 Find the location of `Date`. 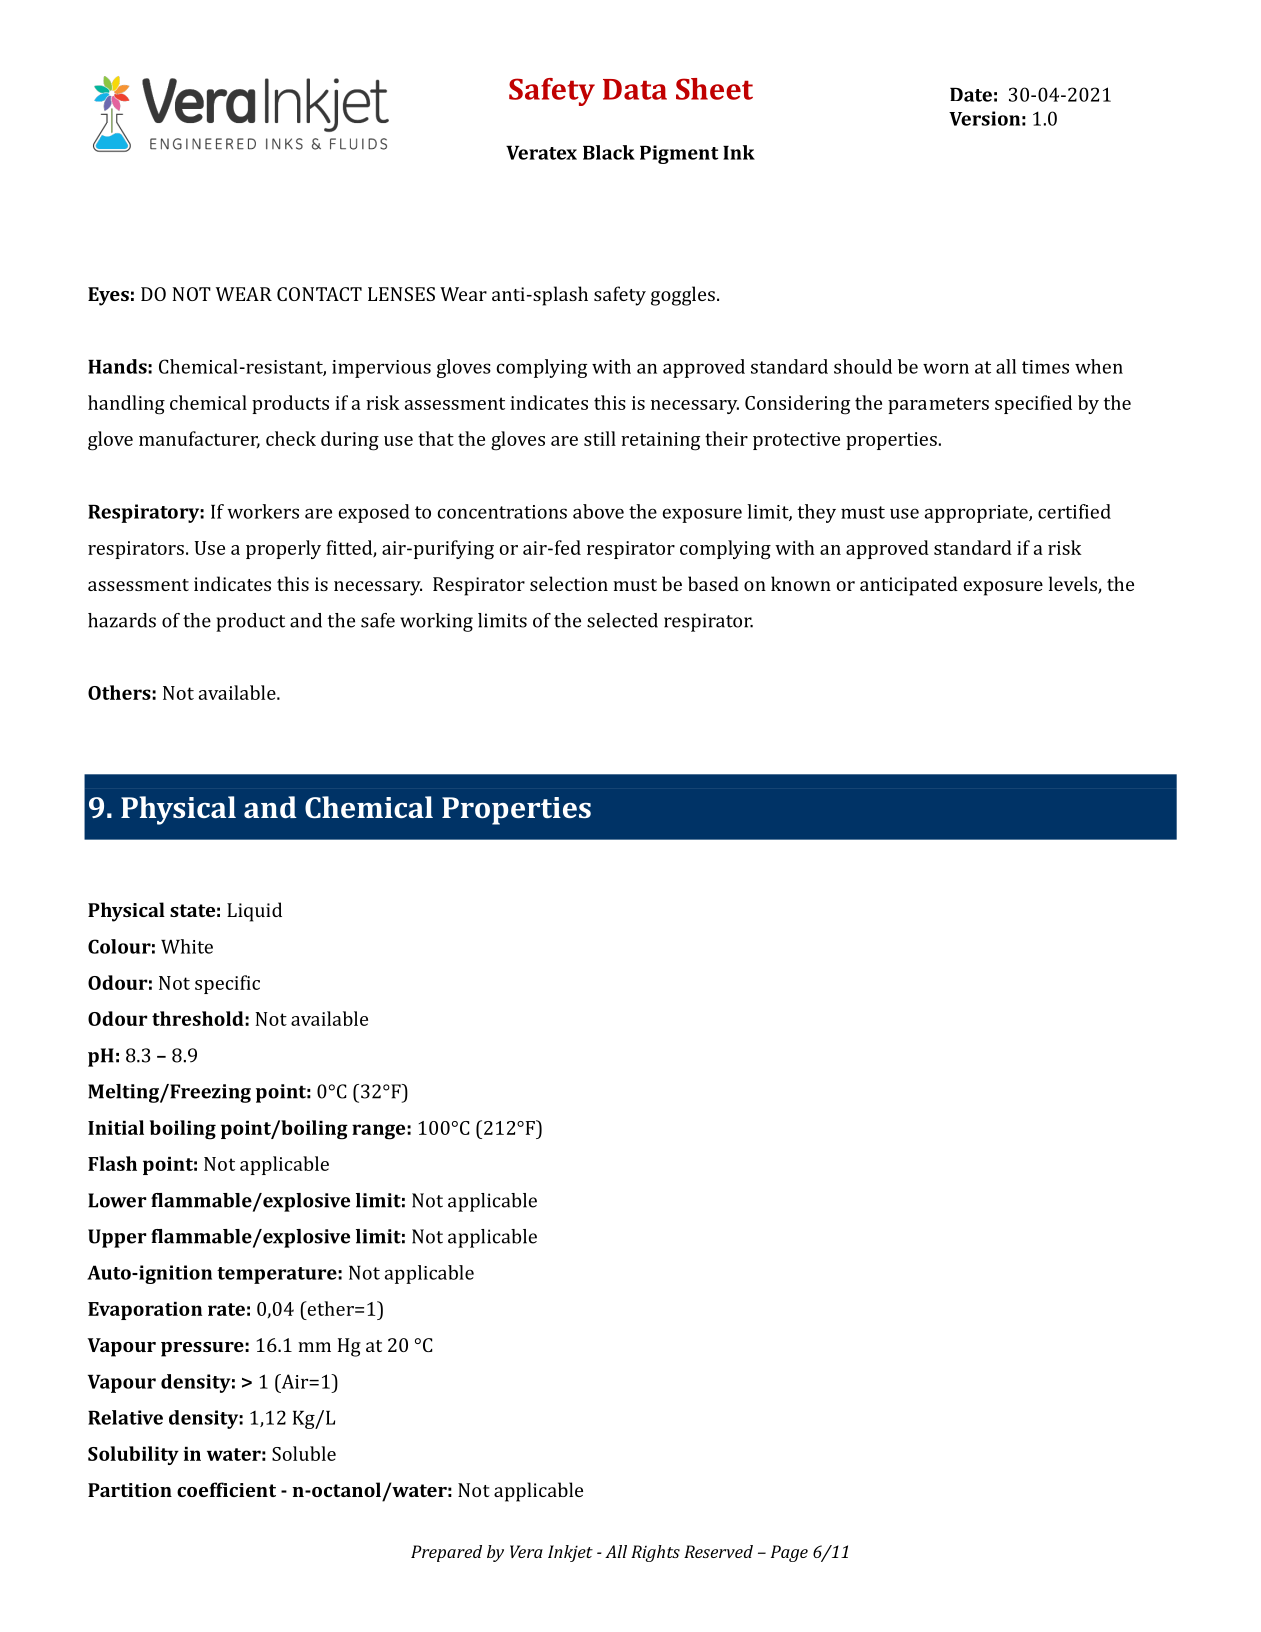

Date is located at coordinates (971, 95).
